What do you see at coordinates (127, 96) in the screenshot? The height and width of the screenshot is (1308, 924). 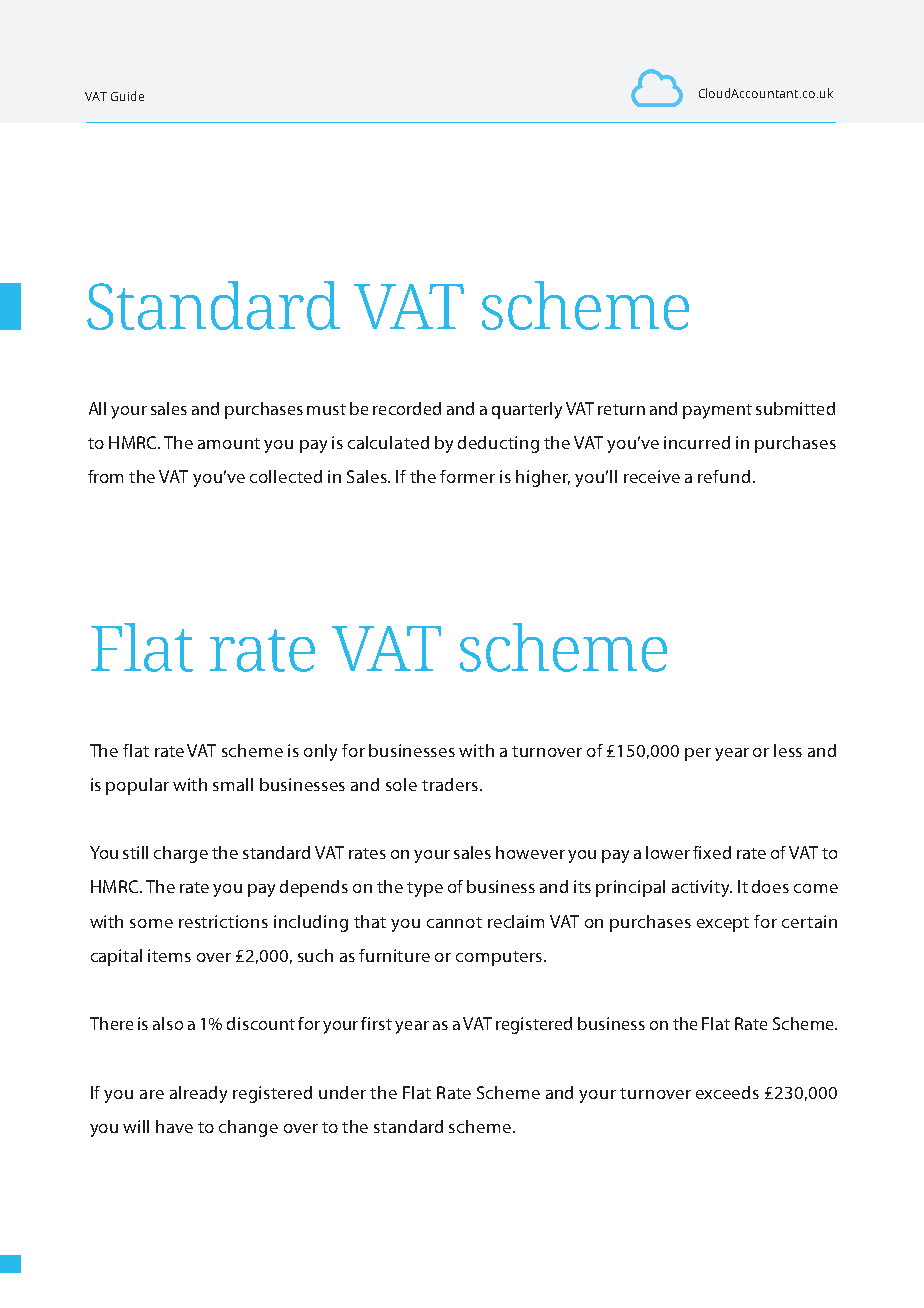 I see `Guide` at bounding box center [127, 96].
